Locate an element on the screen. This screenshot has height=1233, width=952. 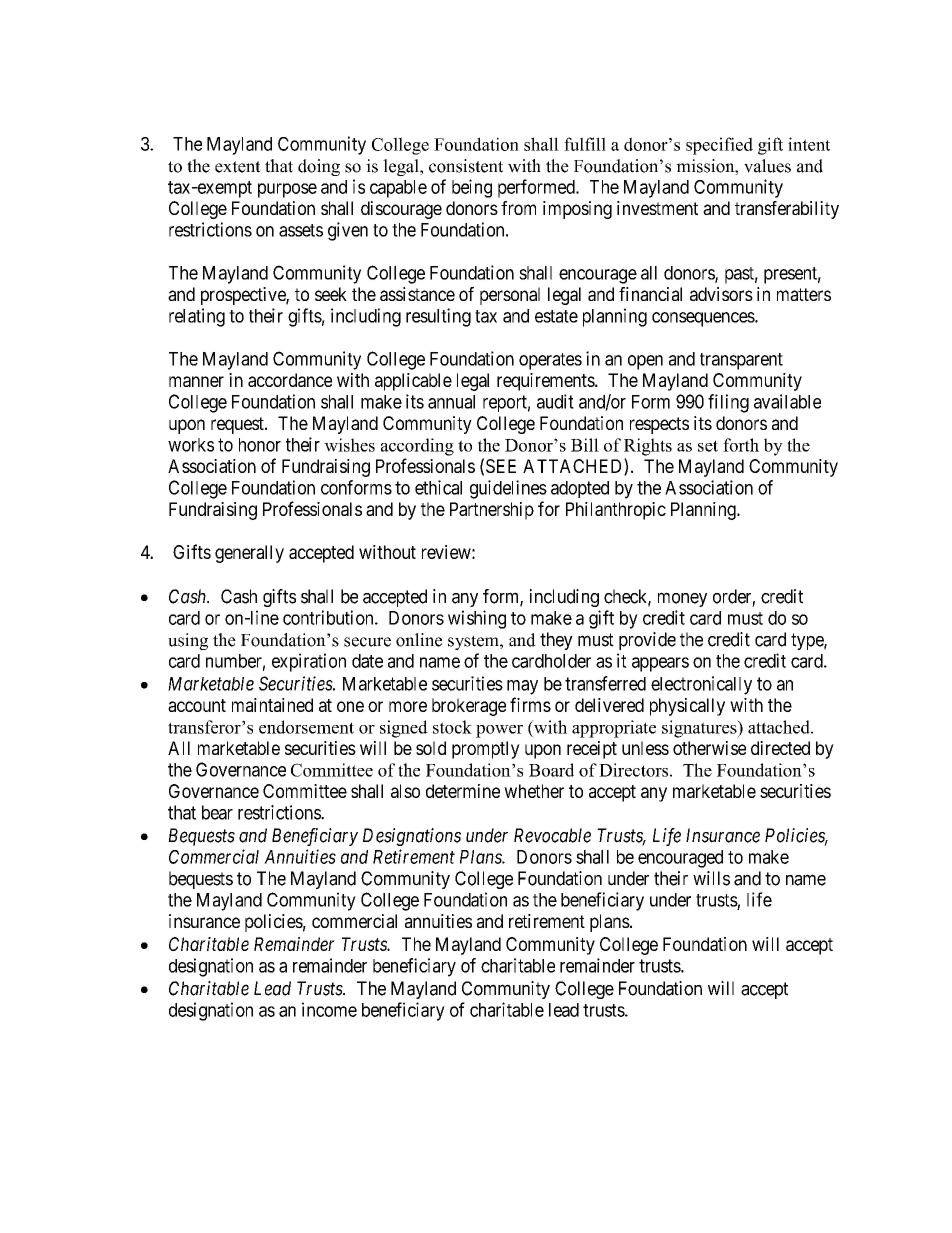
consistent is located at coordinates (466, 166).
